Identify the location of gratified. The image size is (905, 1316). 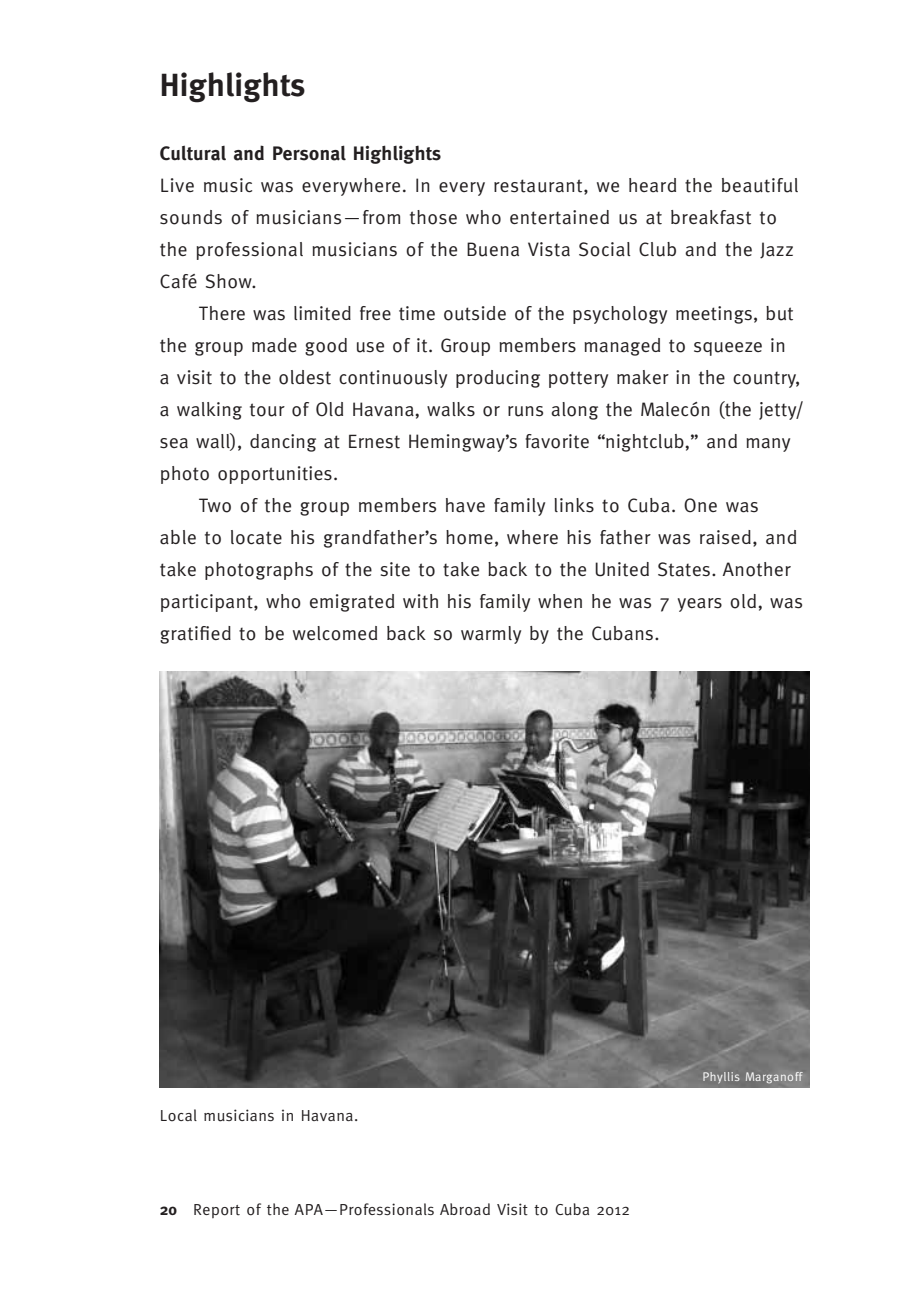
(195, 635).
